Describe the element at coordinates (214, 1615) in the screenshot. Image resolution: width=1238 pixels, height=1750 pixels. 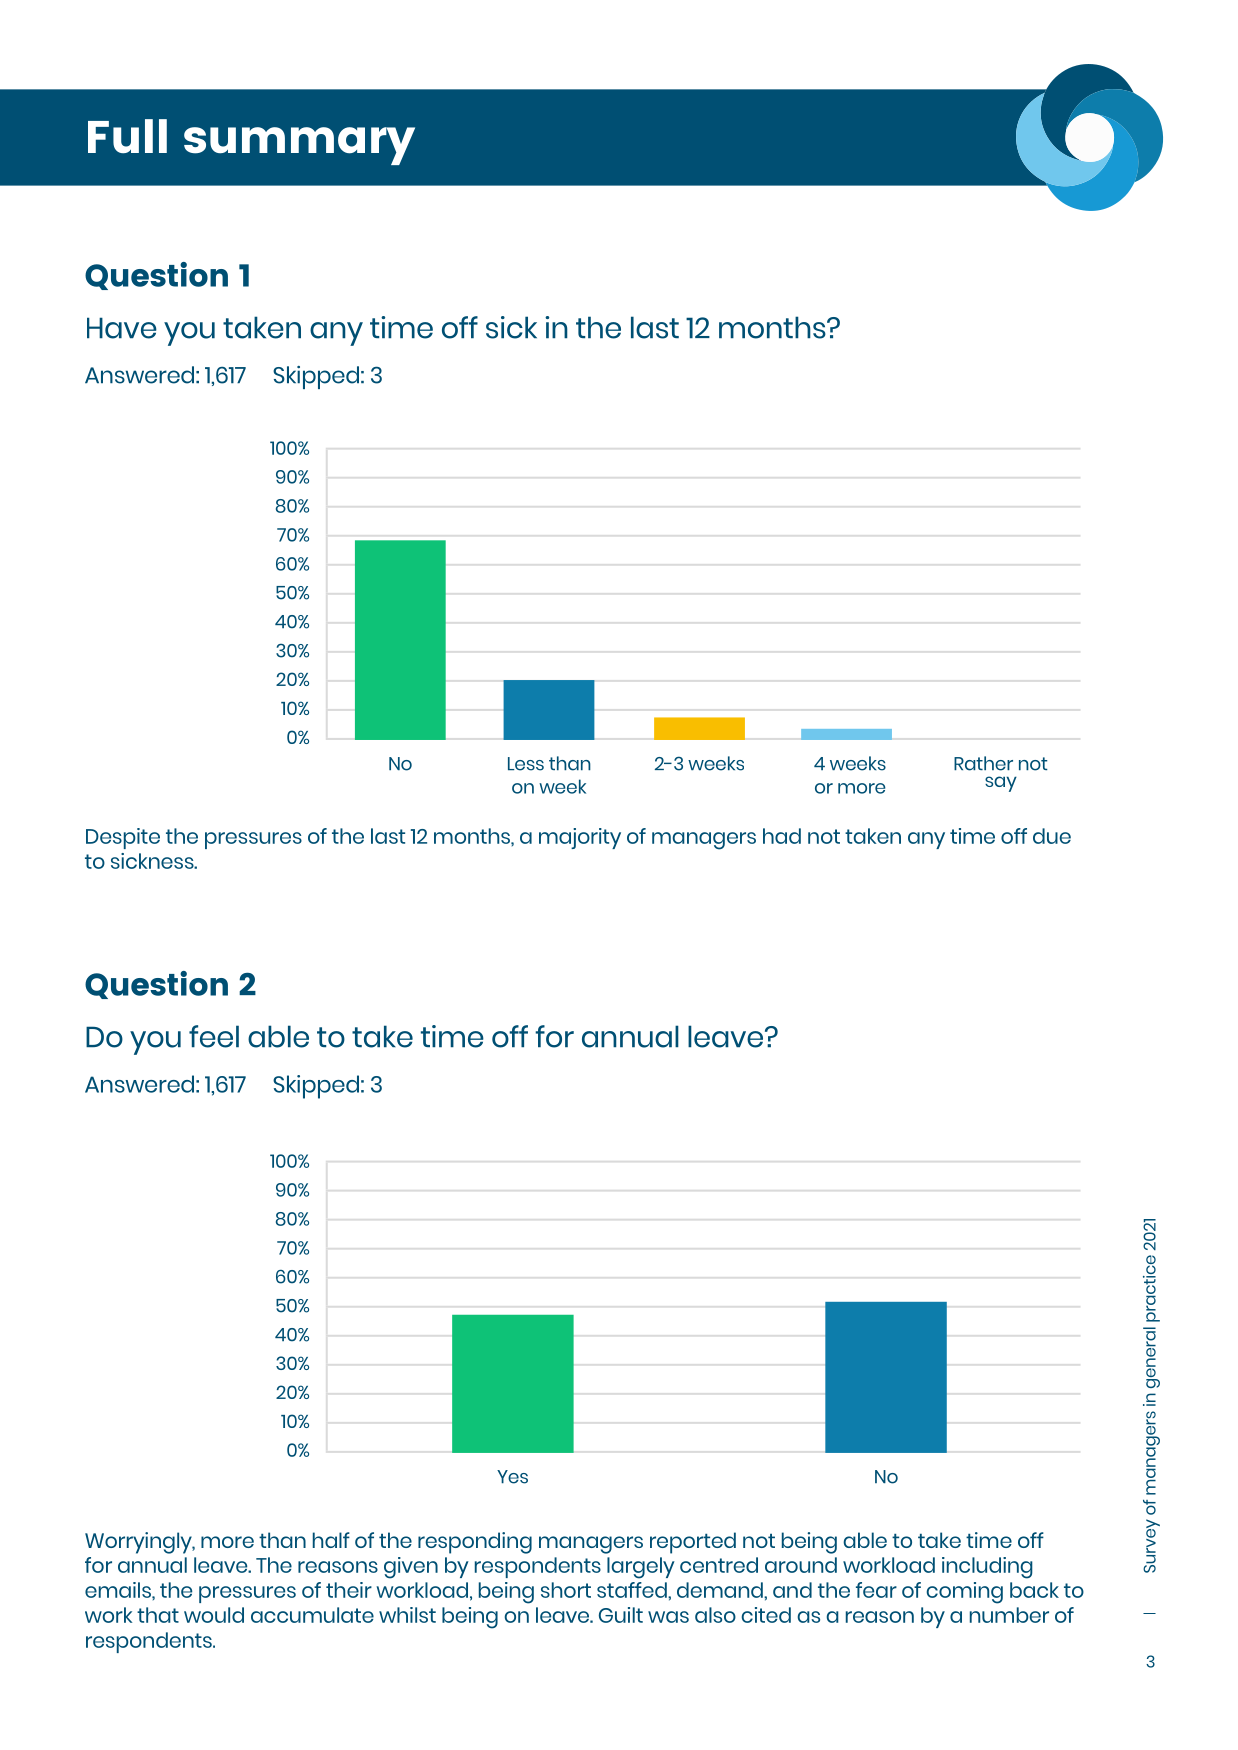
I see `would` at that location.
